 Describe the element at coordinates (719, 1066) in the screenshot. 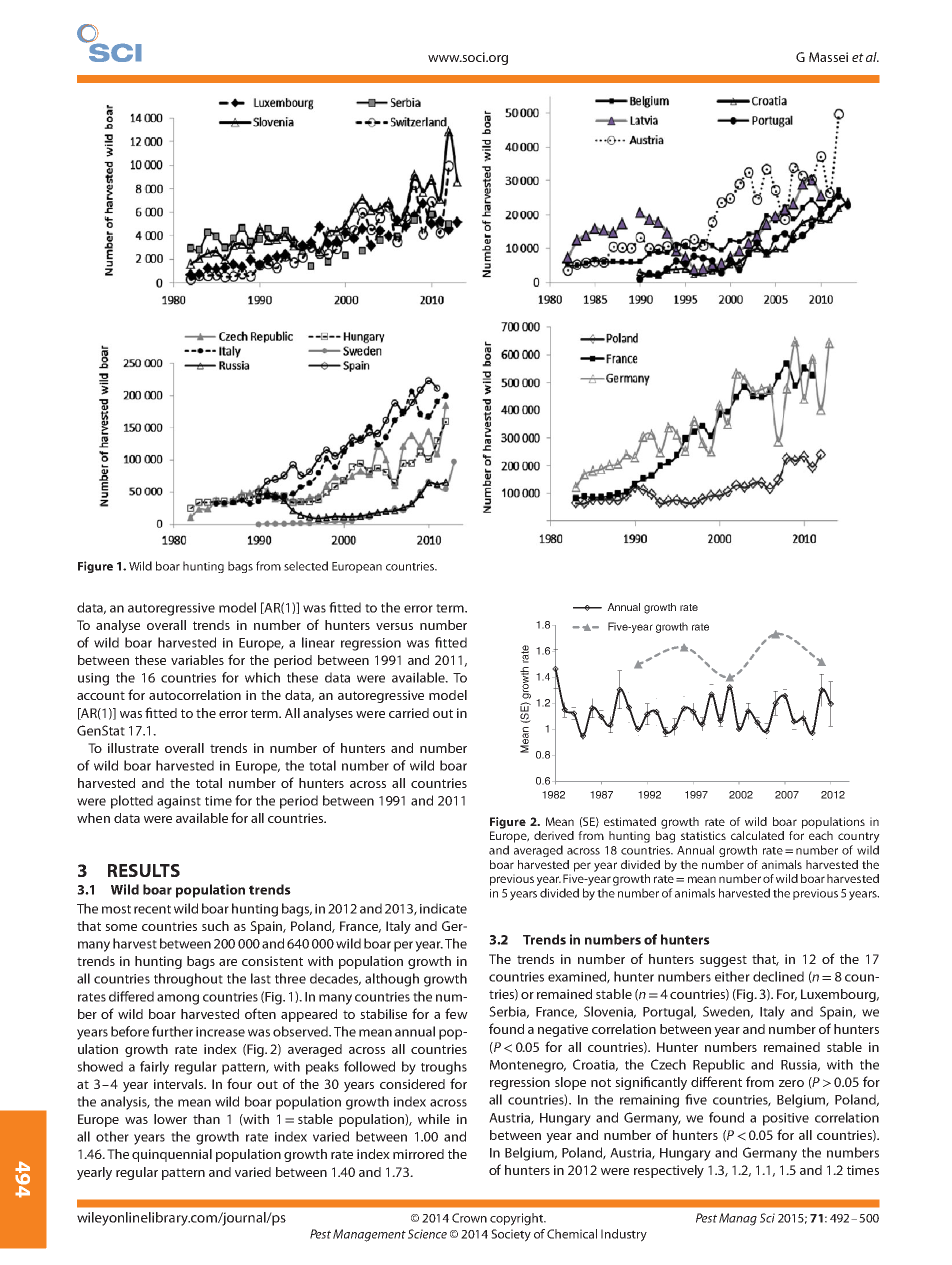

I see `Republic` at that location.
